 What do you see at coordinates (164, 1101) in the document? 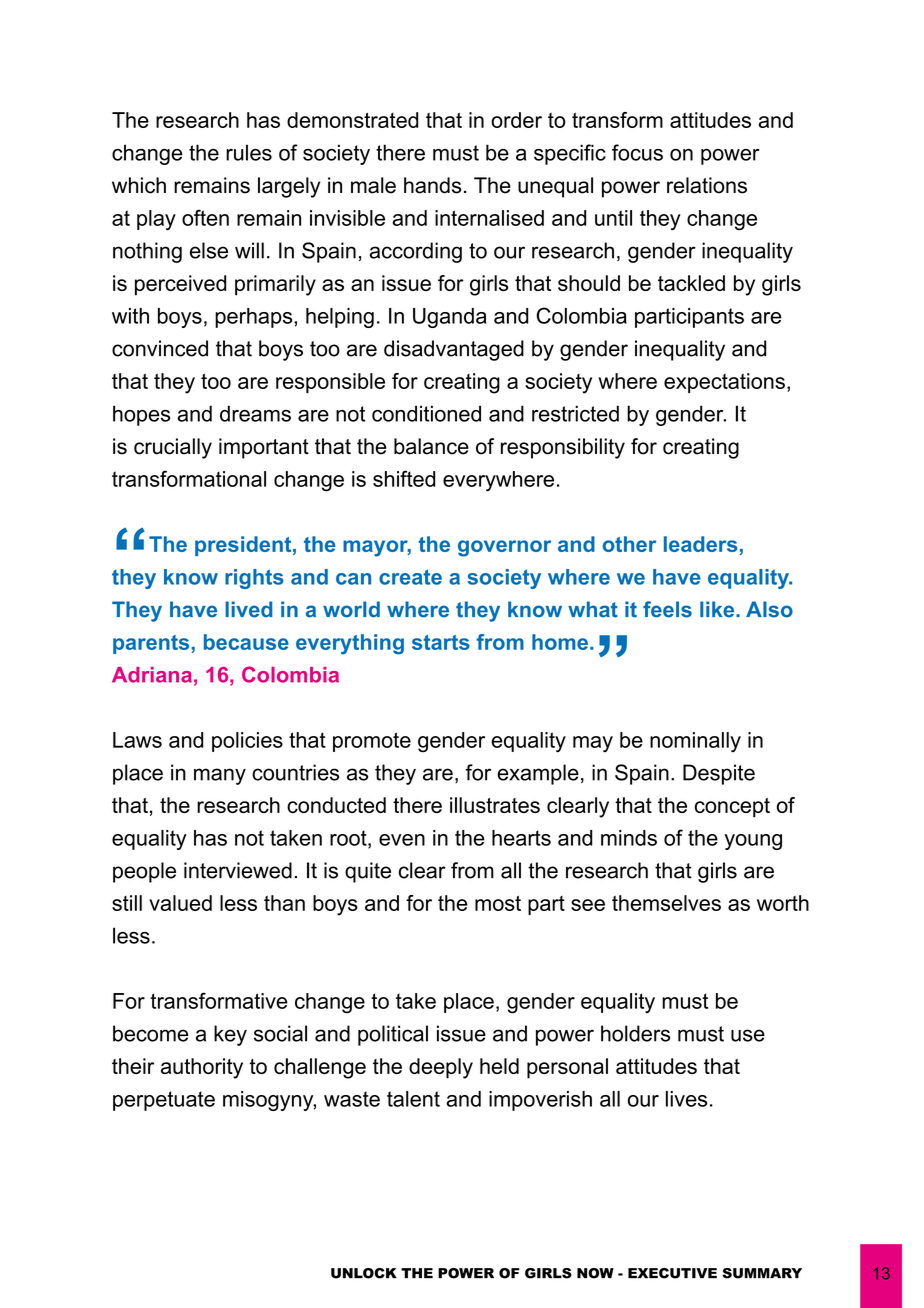
I see `perpetuate` at bounding box center [164, 1101].
